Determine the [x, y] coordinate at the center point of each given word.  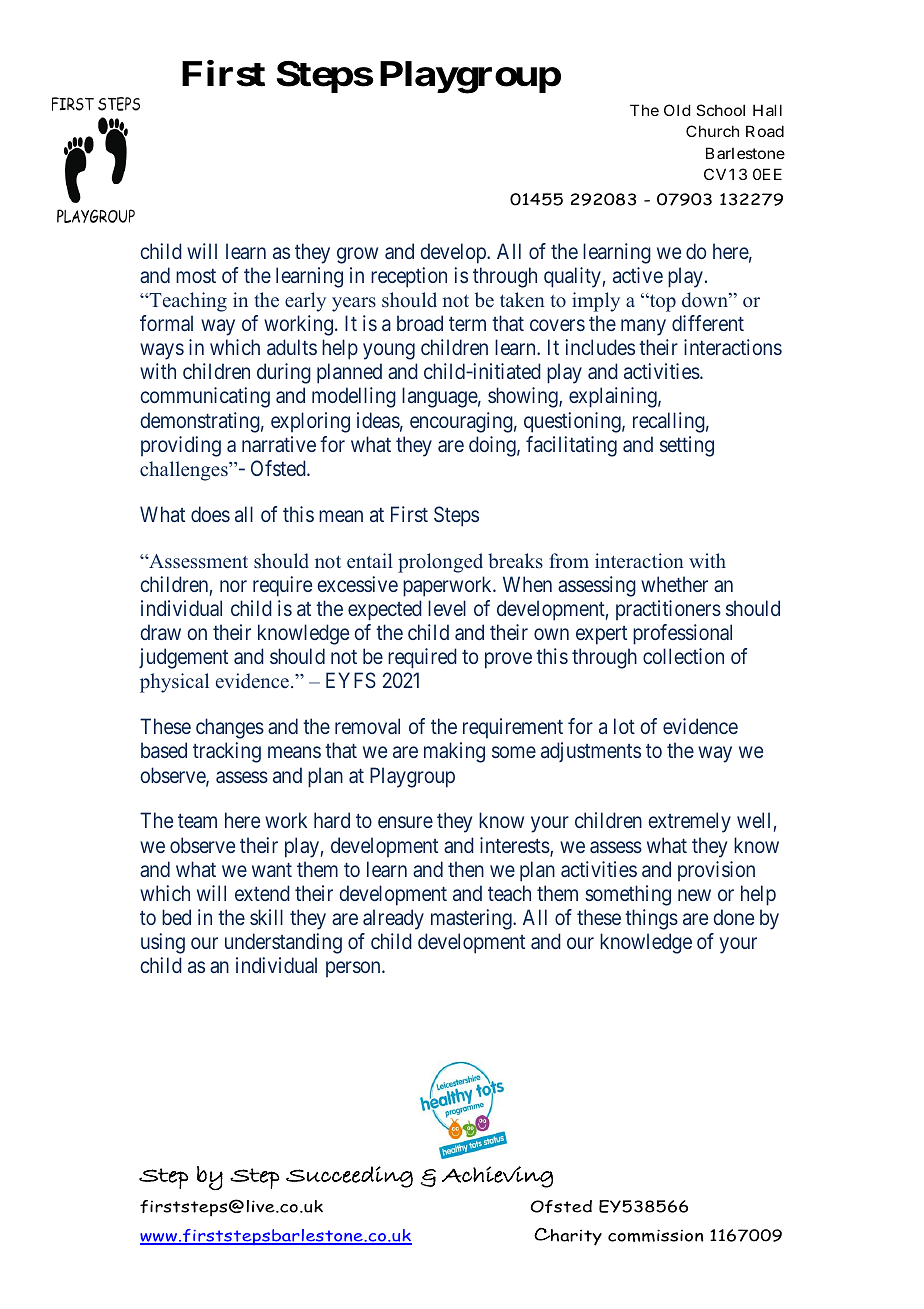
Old [677, 110]
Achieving [497, 1177]
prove [508, 660]
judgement [183, 658]
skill [266, 917]
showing [524, 397]
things [651, 919]
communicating [205, 397]
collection [683, 656]
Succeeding [349, 1177]
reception [409, 277]
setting [687, 446]
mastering [472, 919]
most [196, 276]
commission [656, 1235]
